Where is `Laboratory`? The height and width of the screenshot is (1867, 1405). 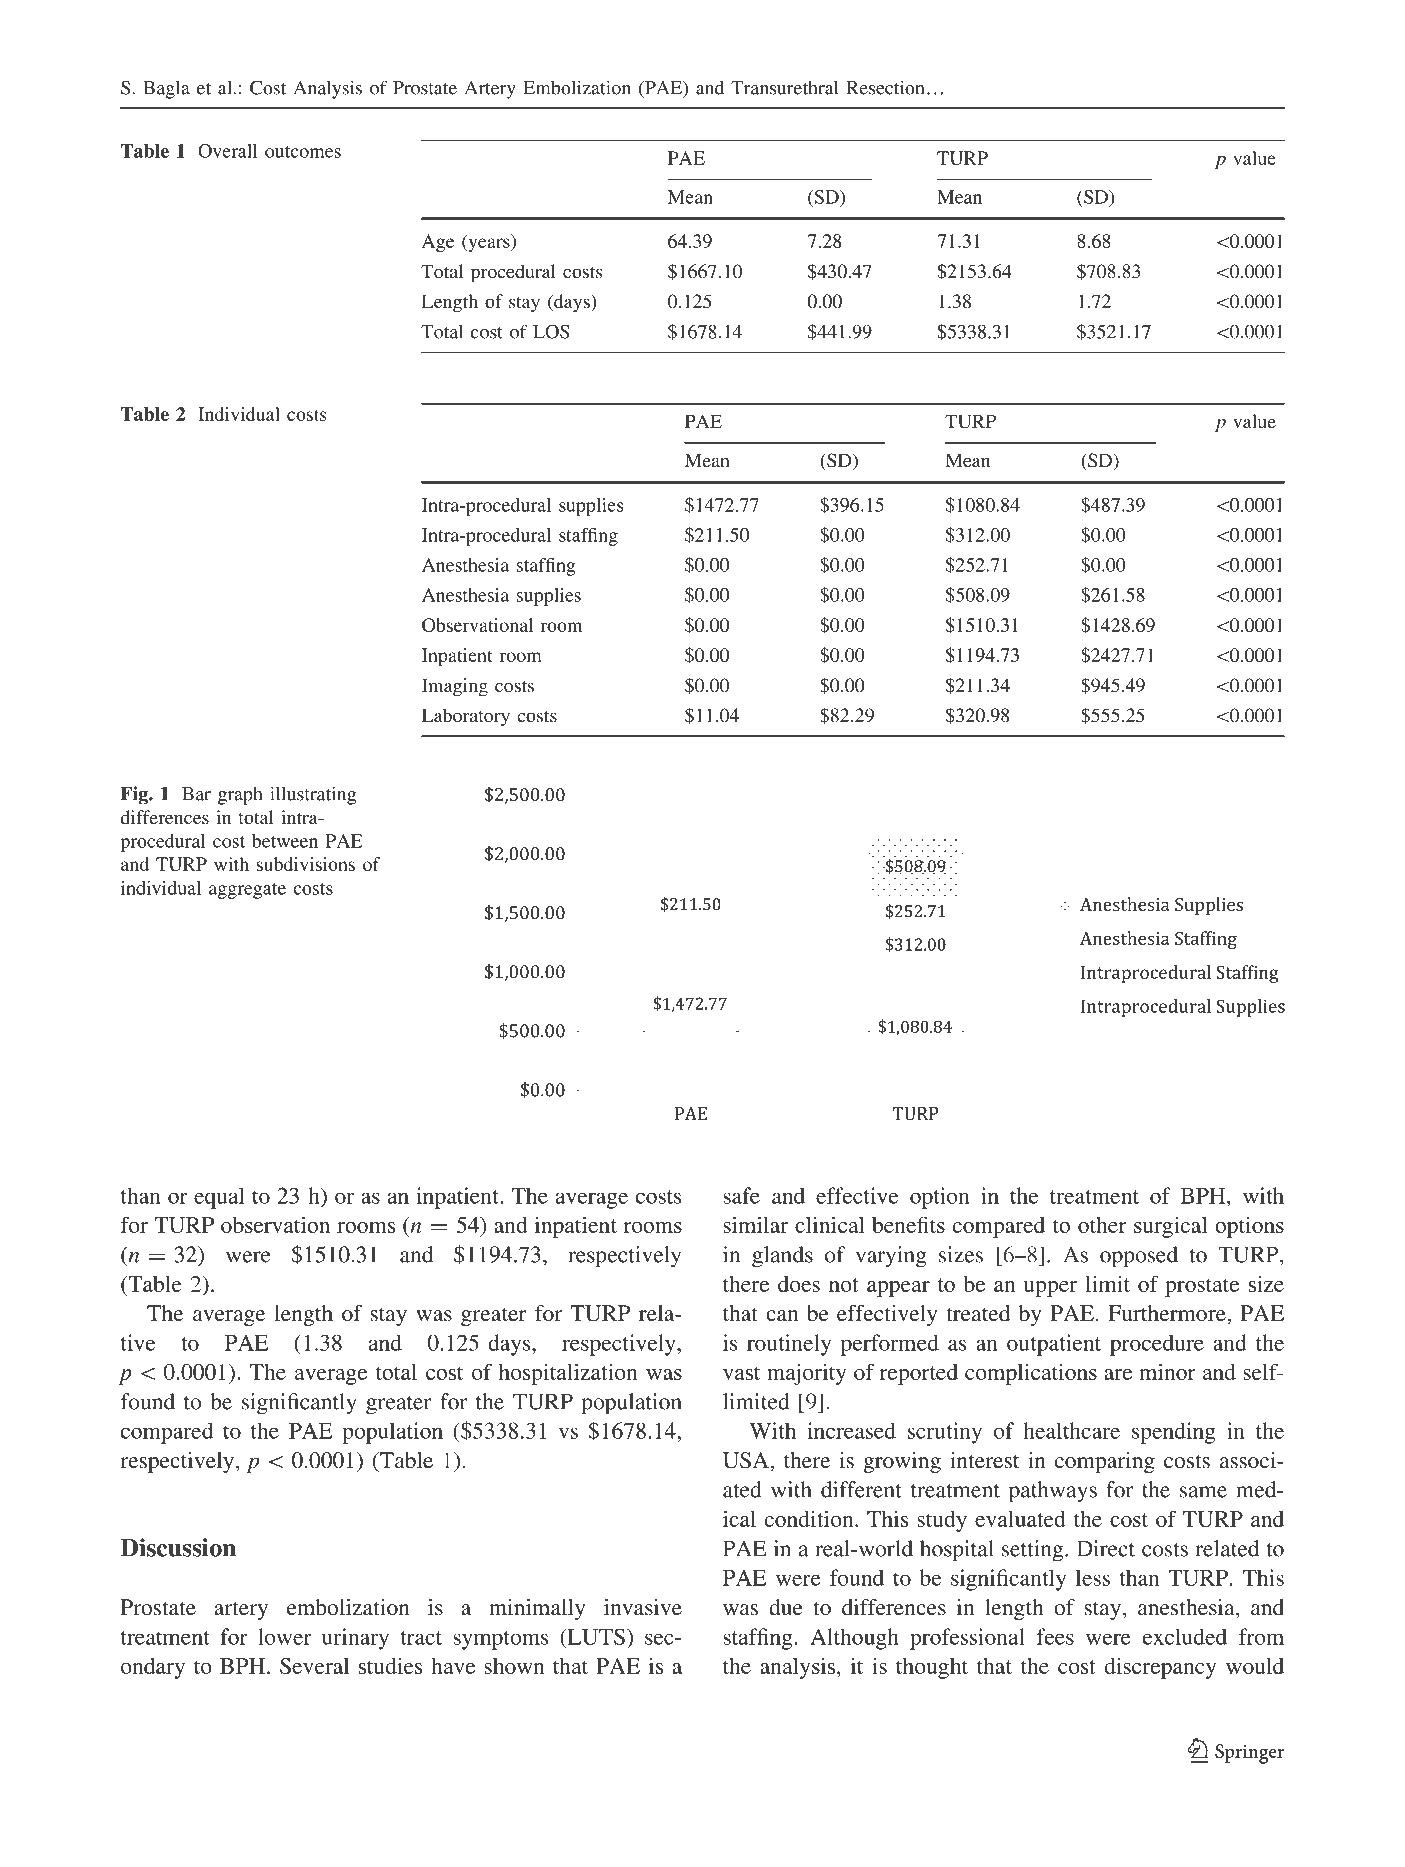 Laboratory is located at coordinates (466, 717).
